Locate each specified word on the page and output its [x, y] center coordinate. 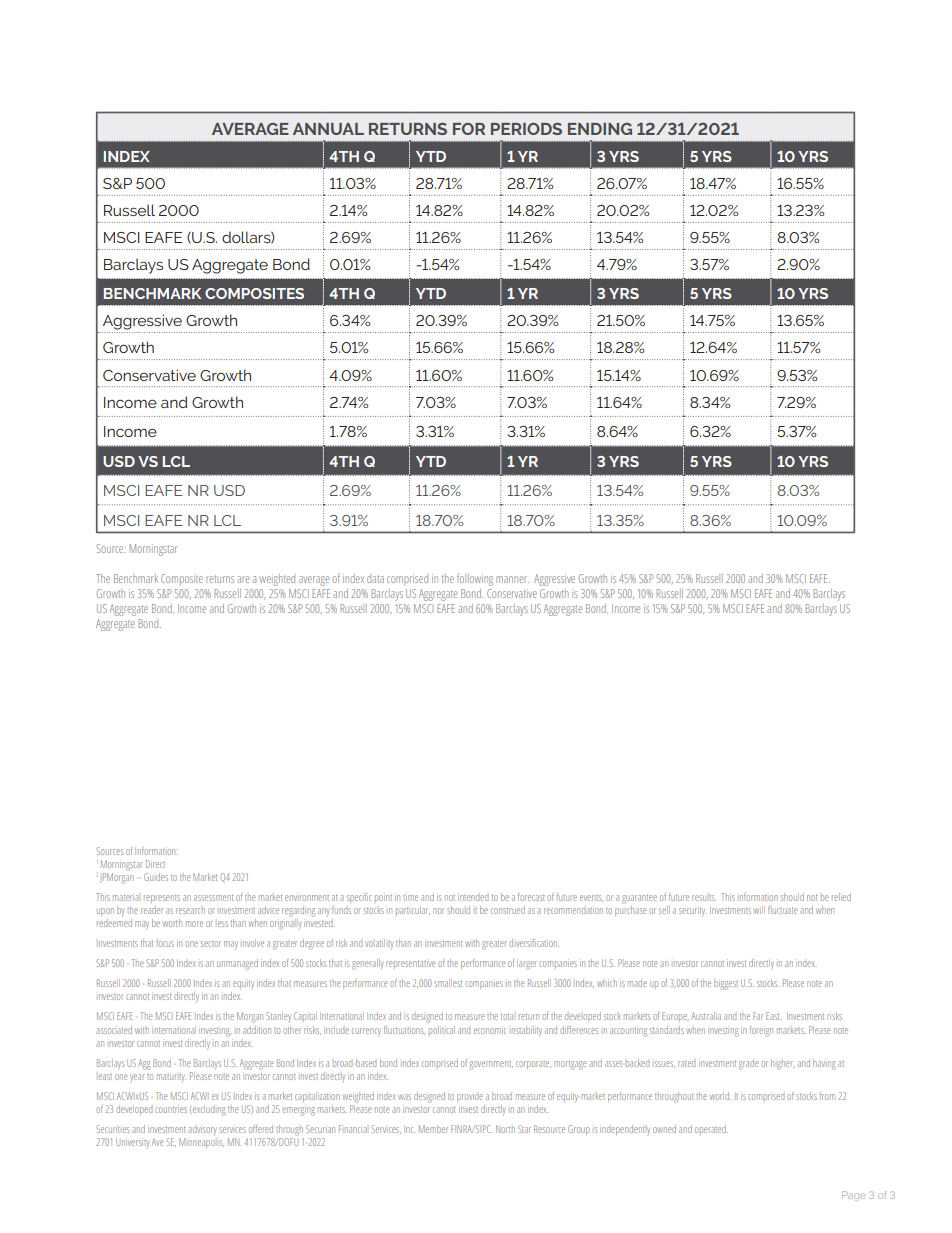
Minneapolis [201, 1143]
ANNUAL [328, 129]
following [475, 579]
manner [512, 579]
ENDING [600, 129]
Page [853, 1196]
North [505, 1129]
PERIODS [526, 129]
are [243, 579]
